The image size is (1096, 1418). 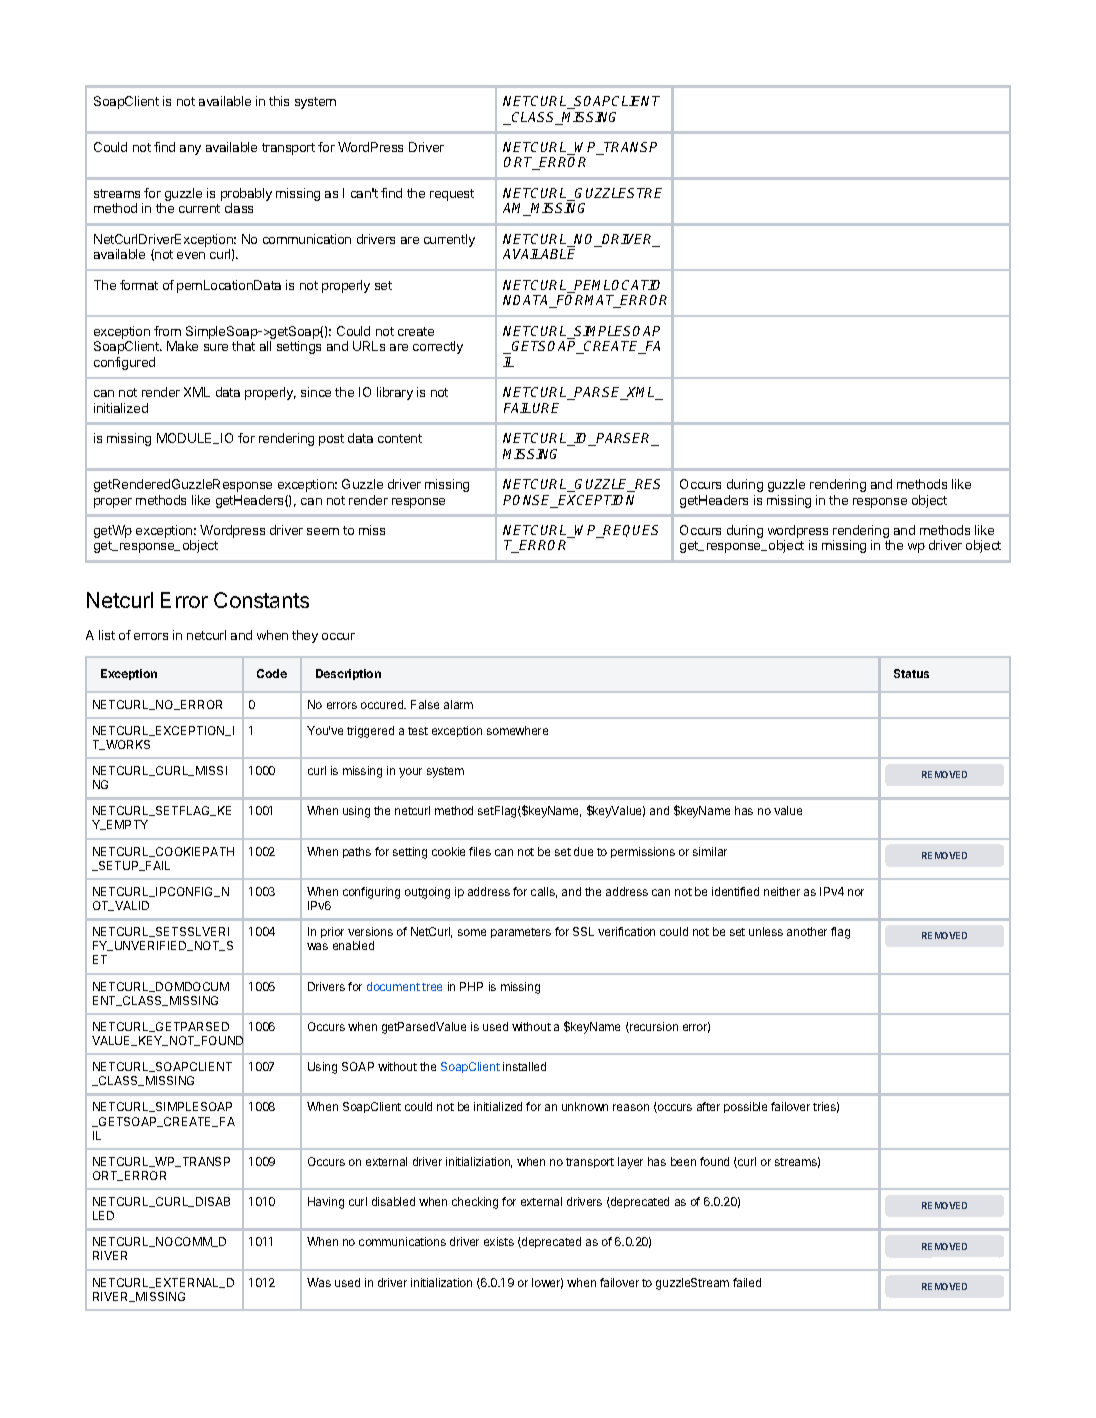 I want to click on this, so click(x=279, y=101).
